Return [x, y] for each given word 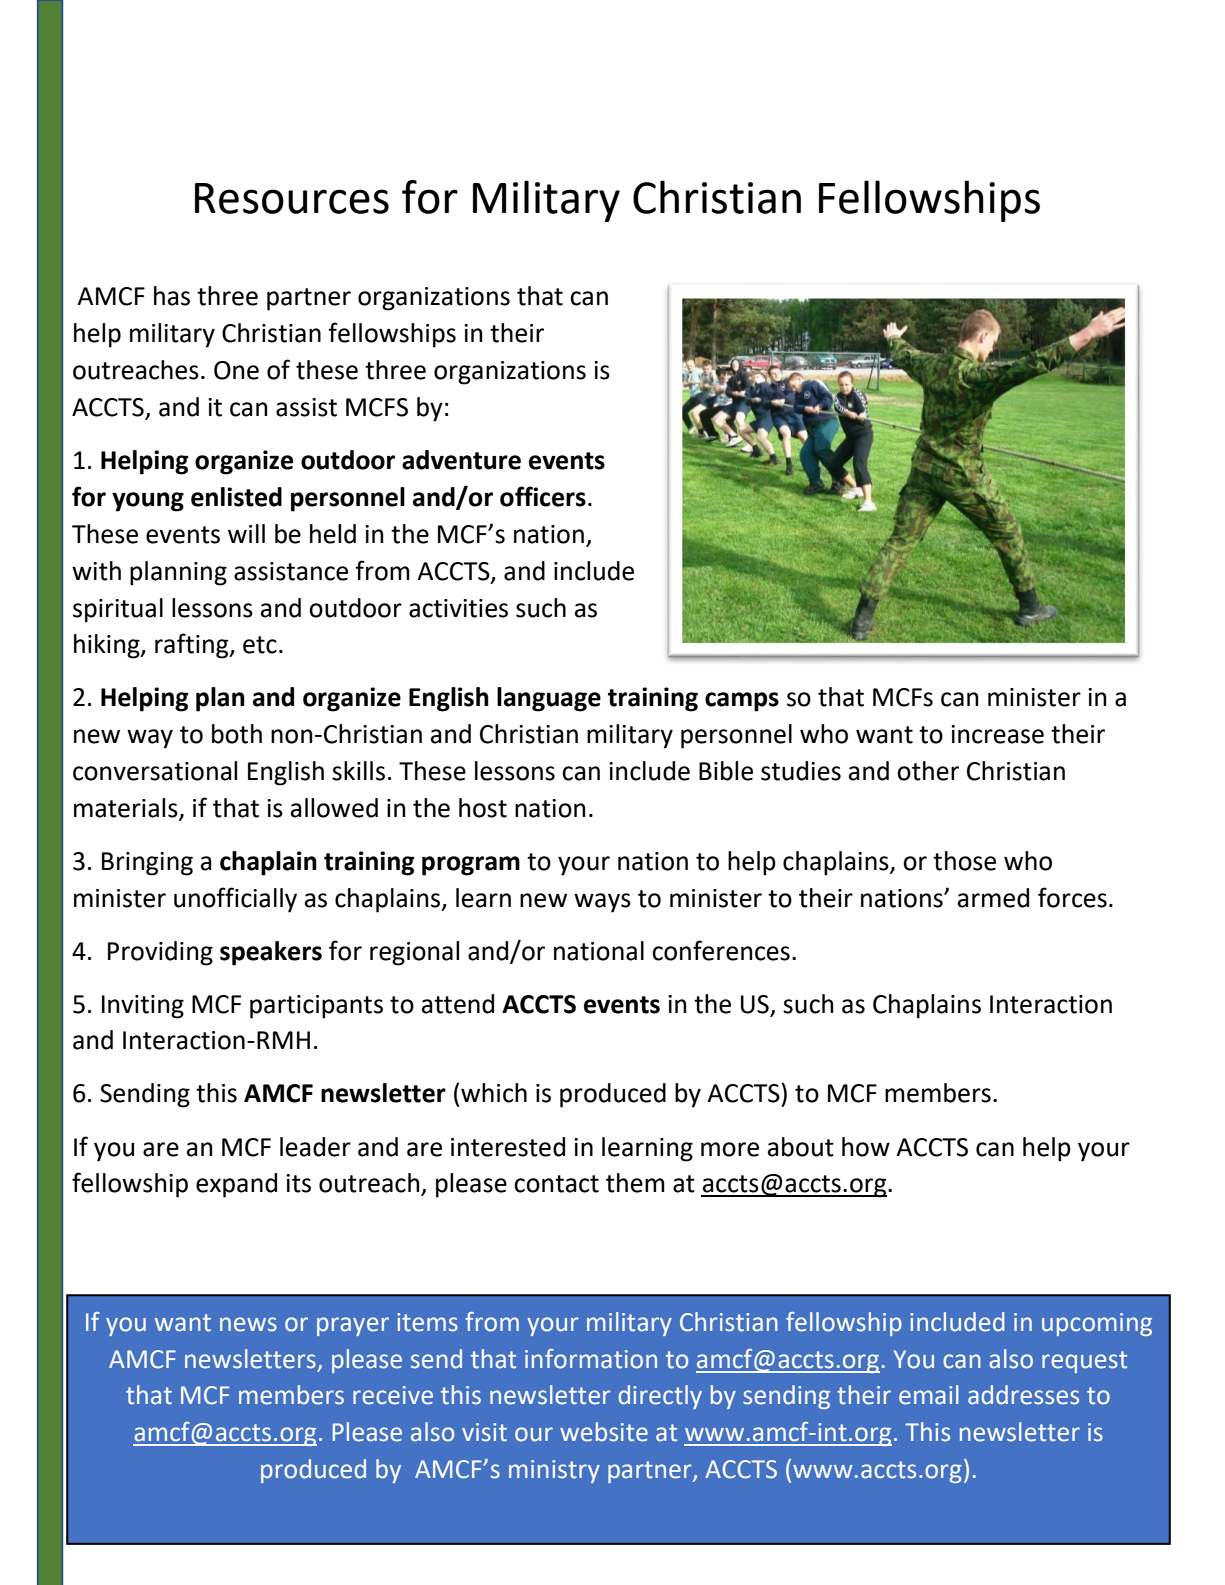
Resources [292, 198]
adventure [461, 460]
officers [543, 496]
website [604, 1432]
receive [393, 1395]
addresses [1023, 1395]
